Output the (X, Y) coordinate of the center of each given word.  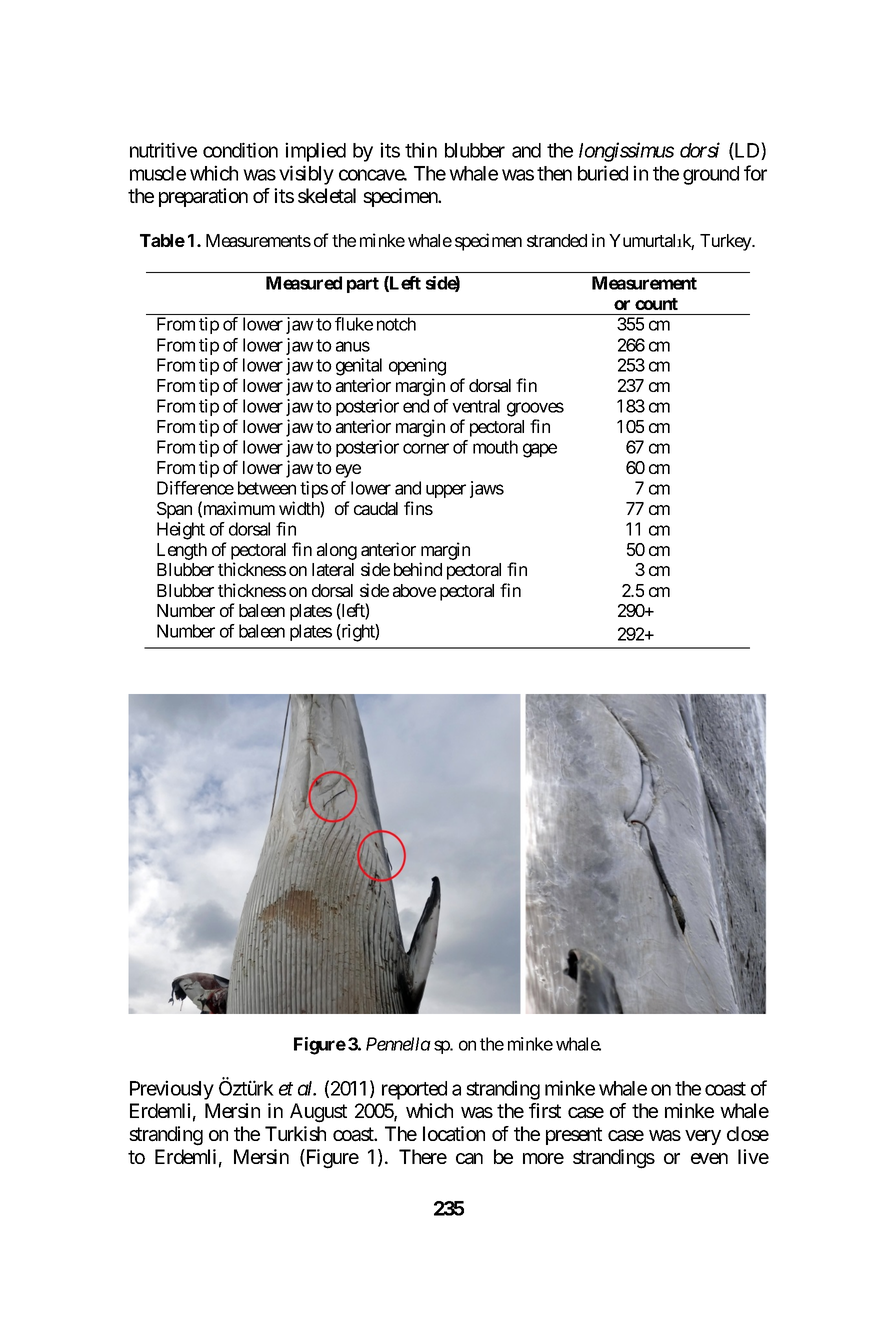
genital (359, 367)
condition (240, 150)
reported (414, 1090)
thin (421, 150)
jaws (487, 489)
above (414, 590)
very (703, 1137)
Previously (172, 1090)
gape (540, 450)
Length (182, 551)
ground (711, 175)
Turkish (295, 1133)
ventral (476, 406)
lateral (333, 569)
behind (418, 569)
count (656, 304)
